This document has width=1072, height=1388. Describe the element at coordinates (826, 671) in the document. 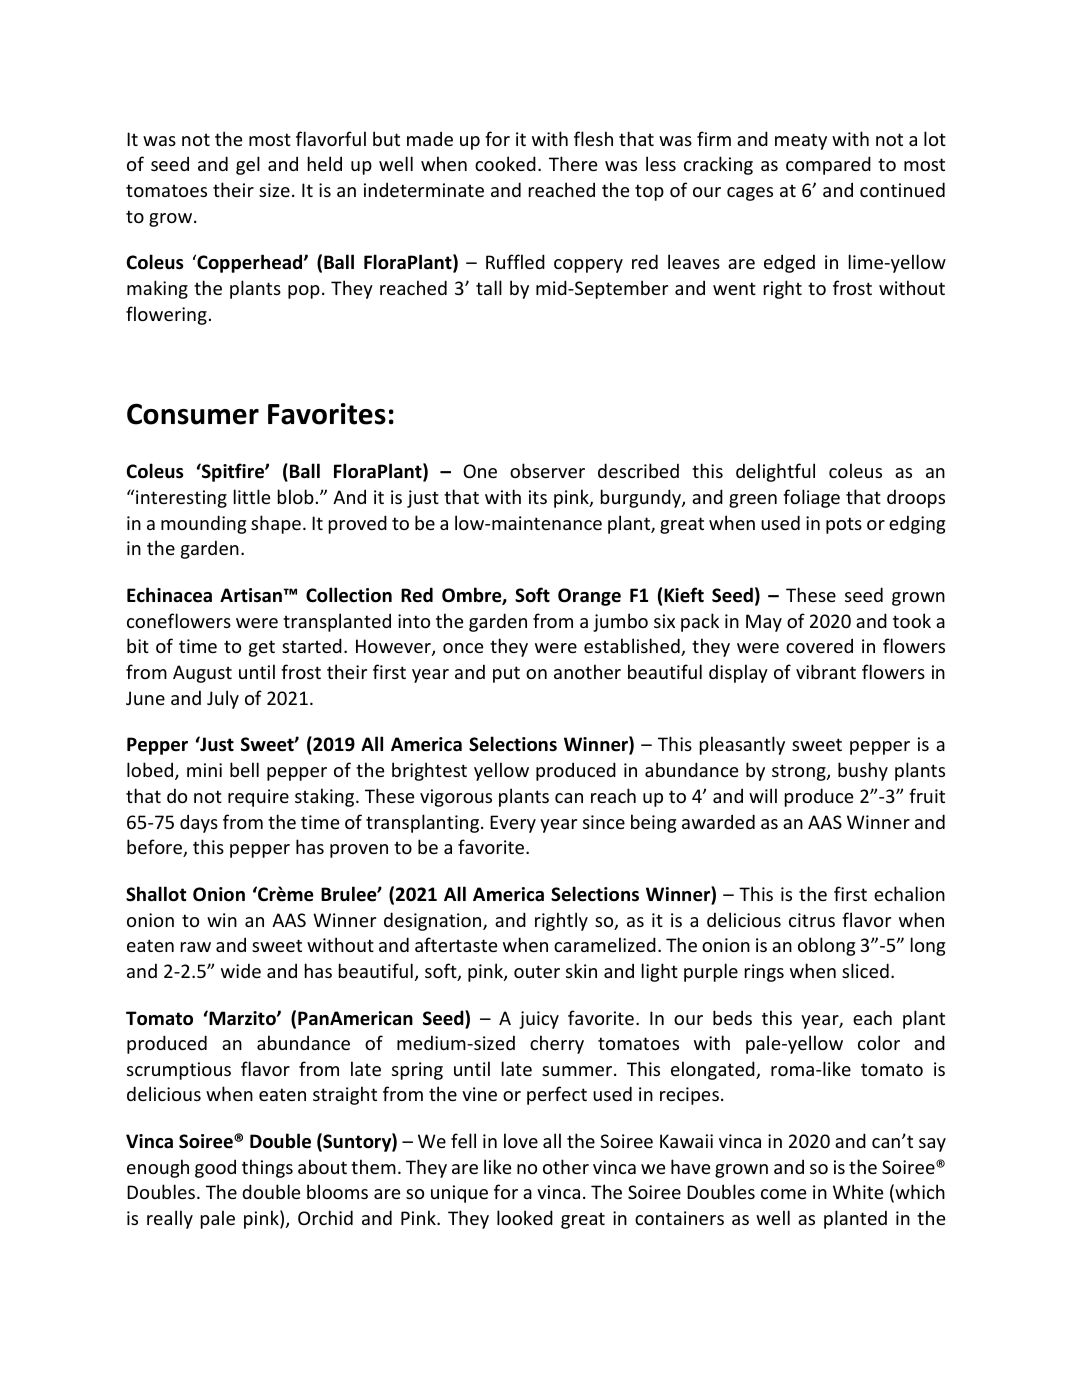

I see `vibrant` at that location.
